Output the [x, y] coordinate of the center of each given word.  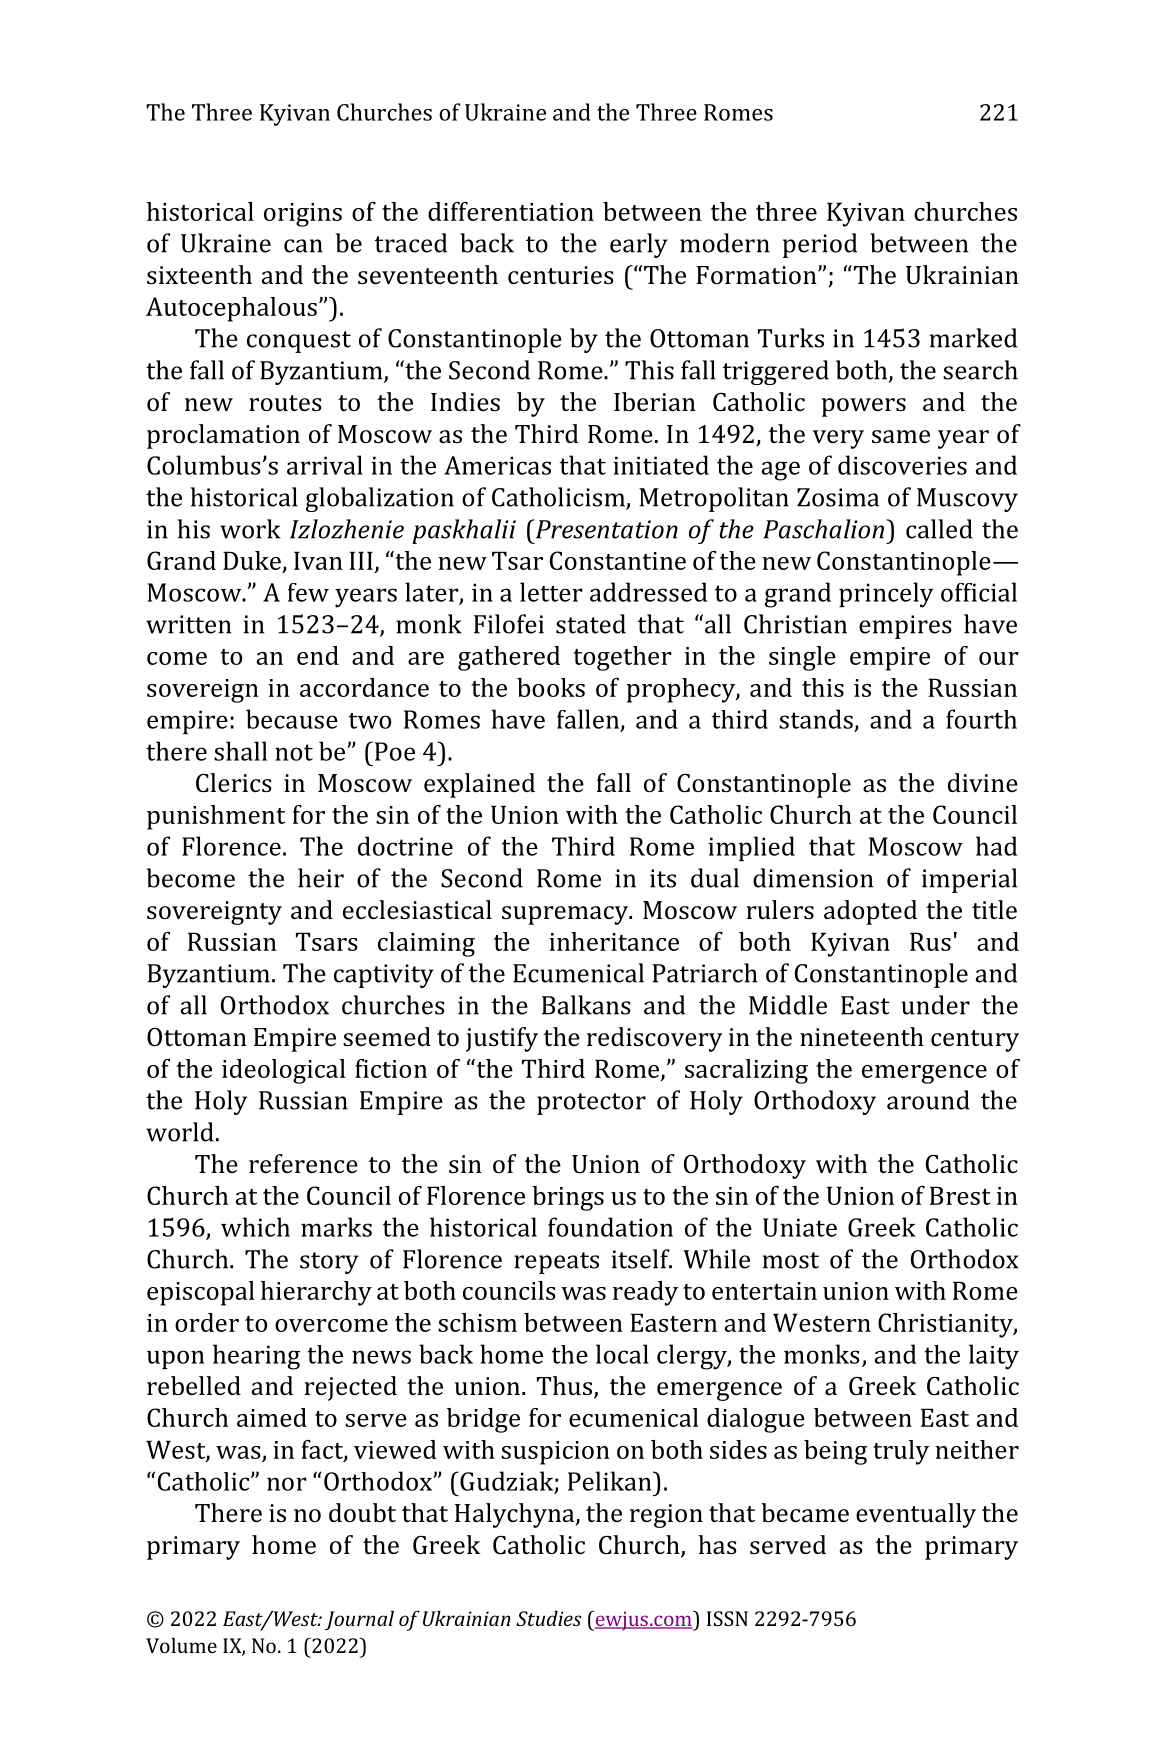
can [303, 246]
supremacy [566, 915]
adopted [870, 912]
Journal [359, 1620]
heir [321, 878]
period [820, 245]
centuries [561, 275]
